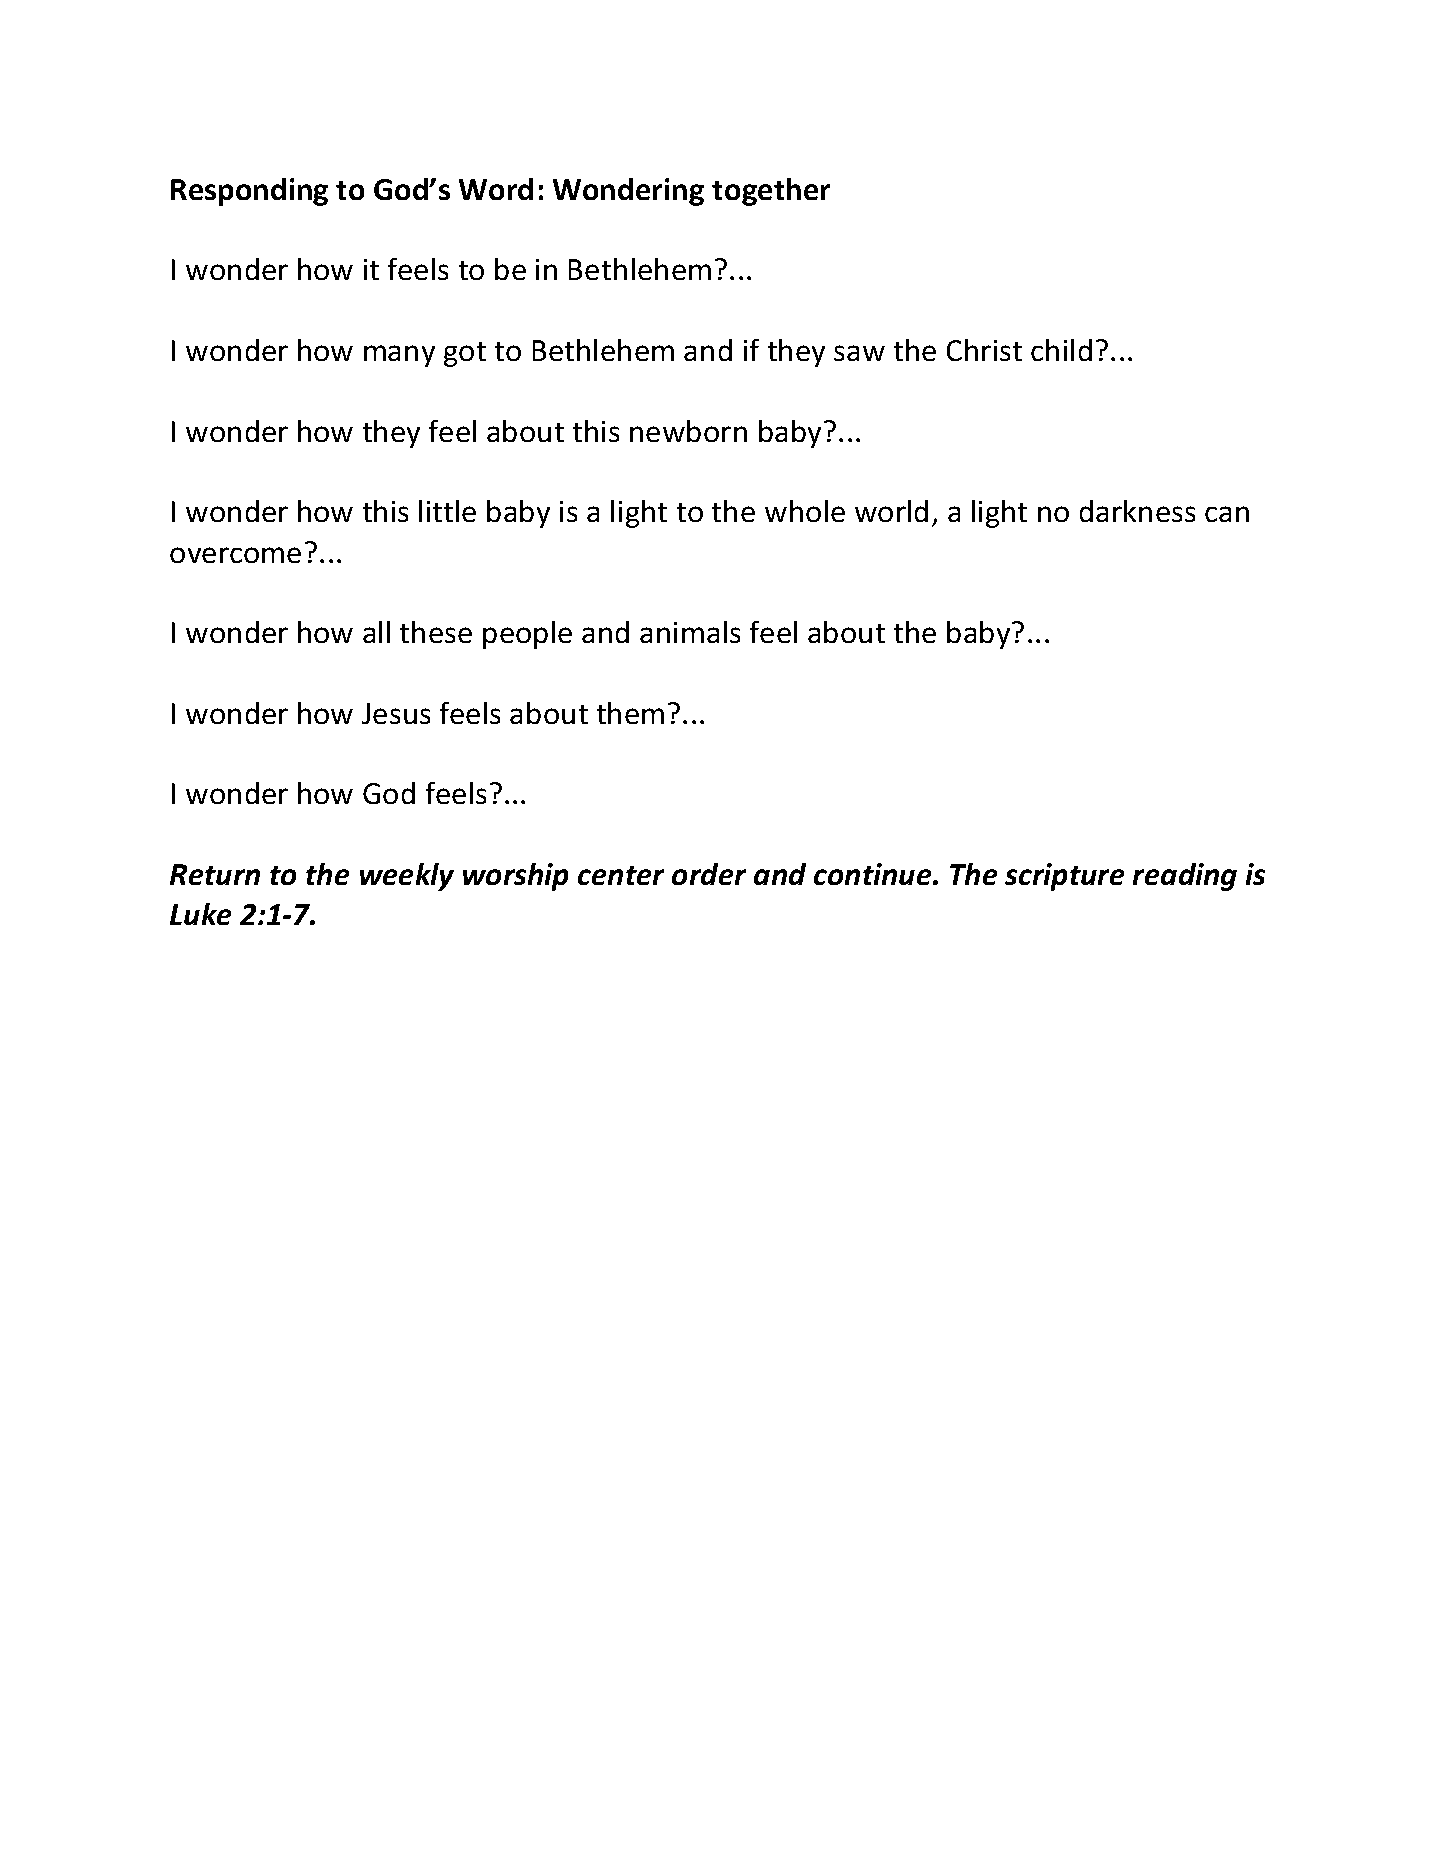  What do you see at coordinates (771, 192) in the document?
I see `together` at bounding box center [771, 192].
